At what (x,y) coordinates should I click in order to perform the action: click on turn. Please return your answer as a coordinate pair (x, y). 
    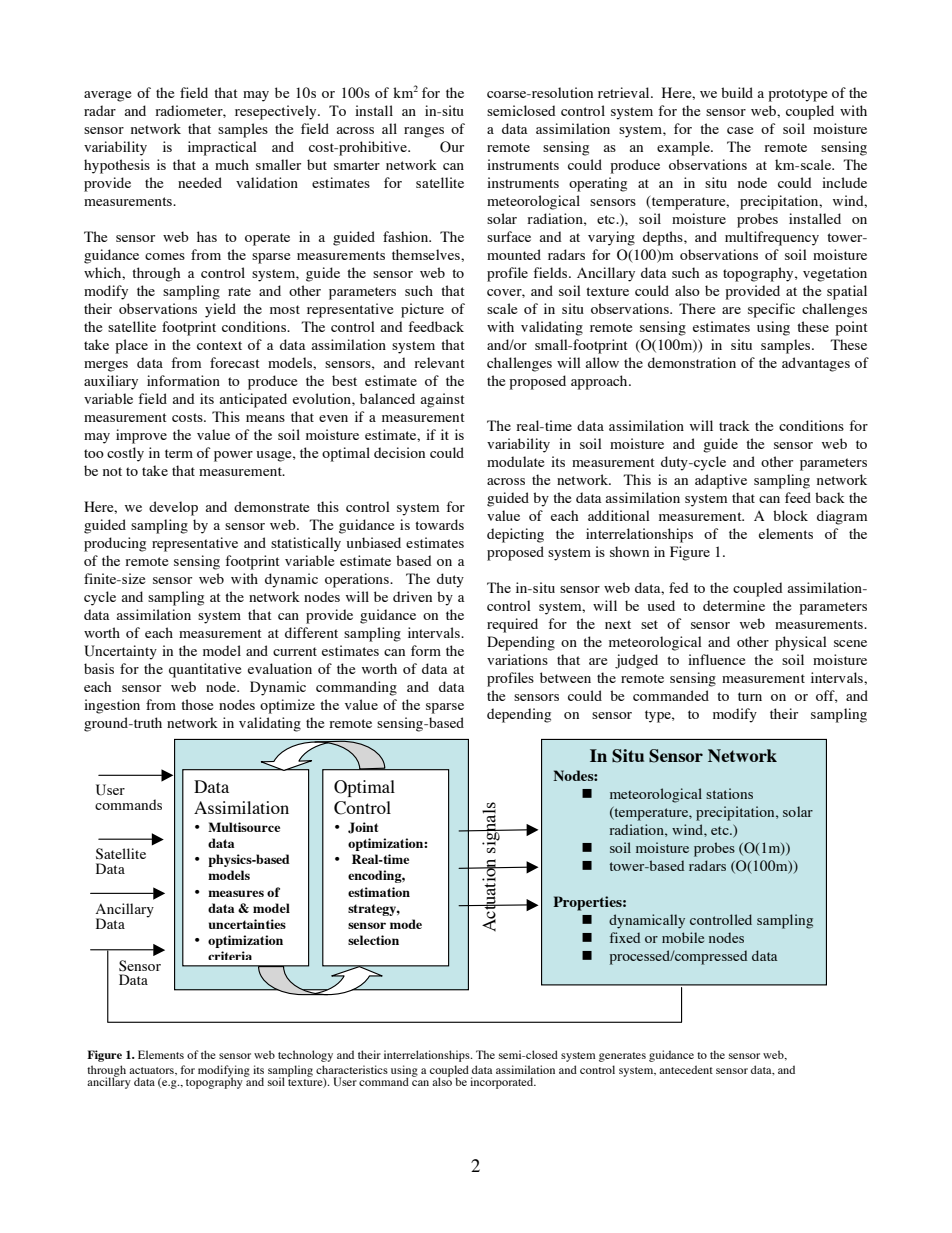
    Looking at the image, I should click on (750, 696).
